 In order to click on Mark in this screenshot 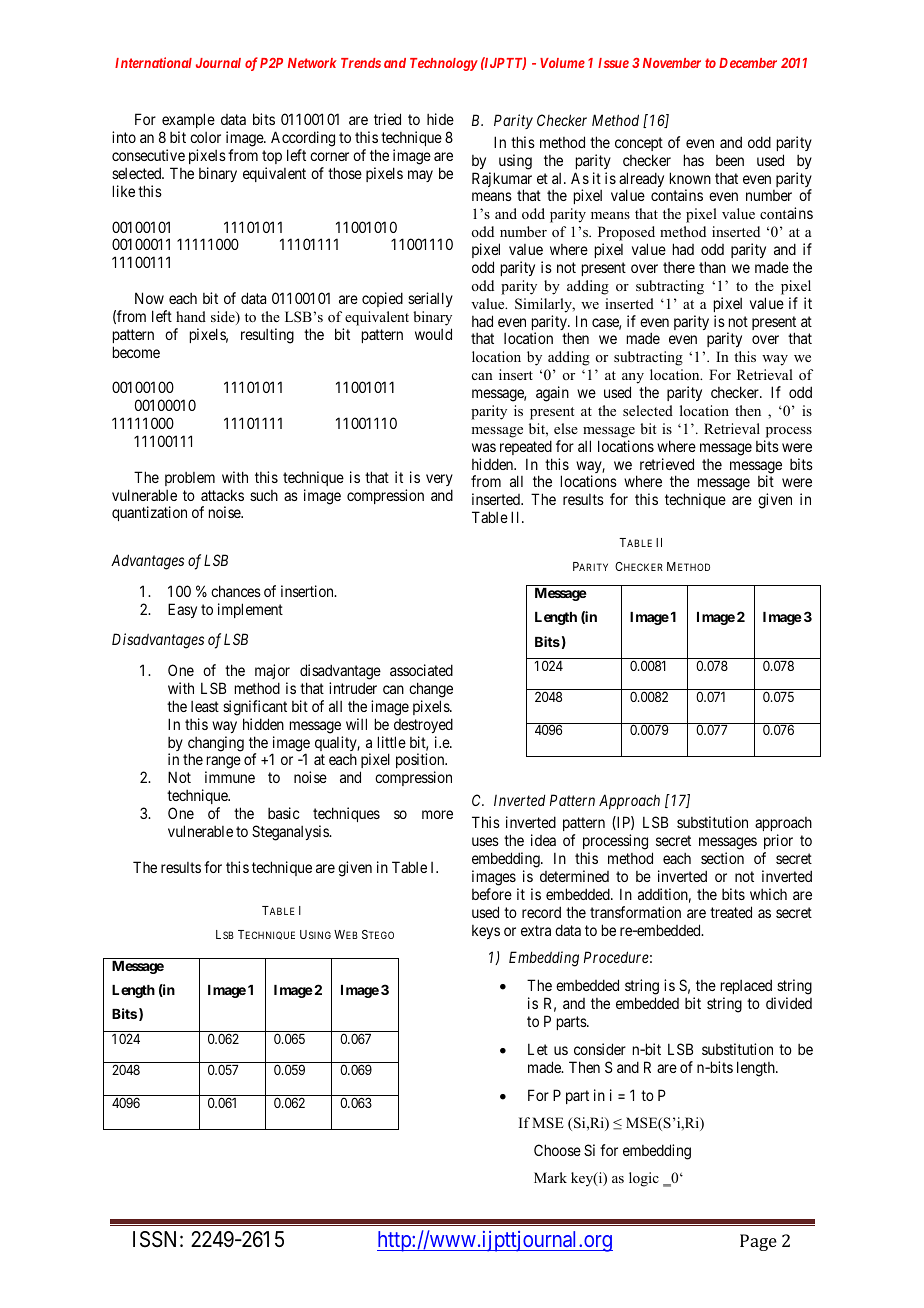, I will do `click(550, 1177)`.
